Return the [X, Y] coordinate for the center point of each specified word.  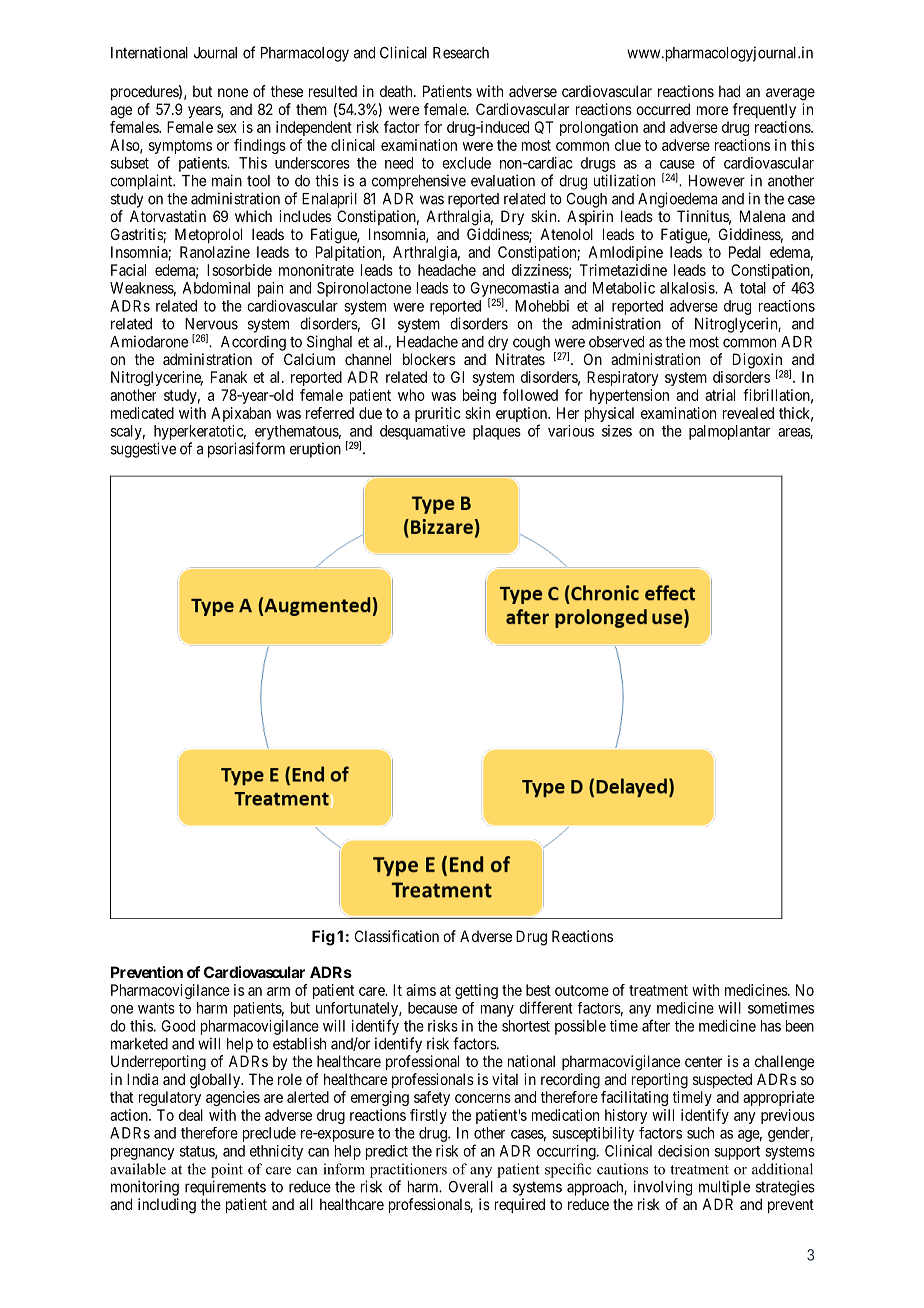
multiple [724, 1188]
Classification [397, 936]
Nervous [211, 324]
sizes [617, 431]
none [233, 92]
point [227, 1170]
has [771, 1026]
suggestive [143, 450]
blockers [429, 359]
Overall [471, 1187]
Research [461, 53]
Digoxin [758, 362]
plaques [497, 432]
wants [156, 1008]
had [729, 91]
